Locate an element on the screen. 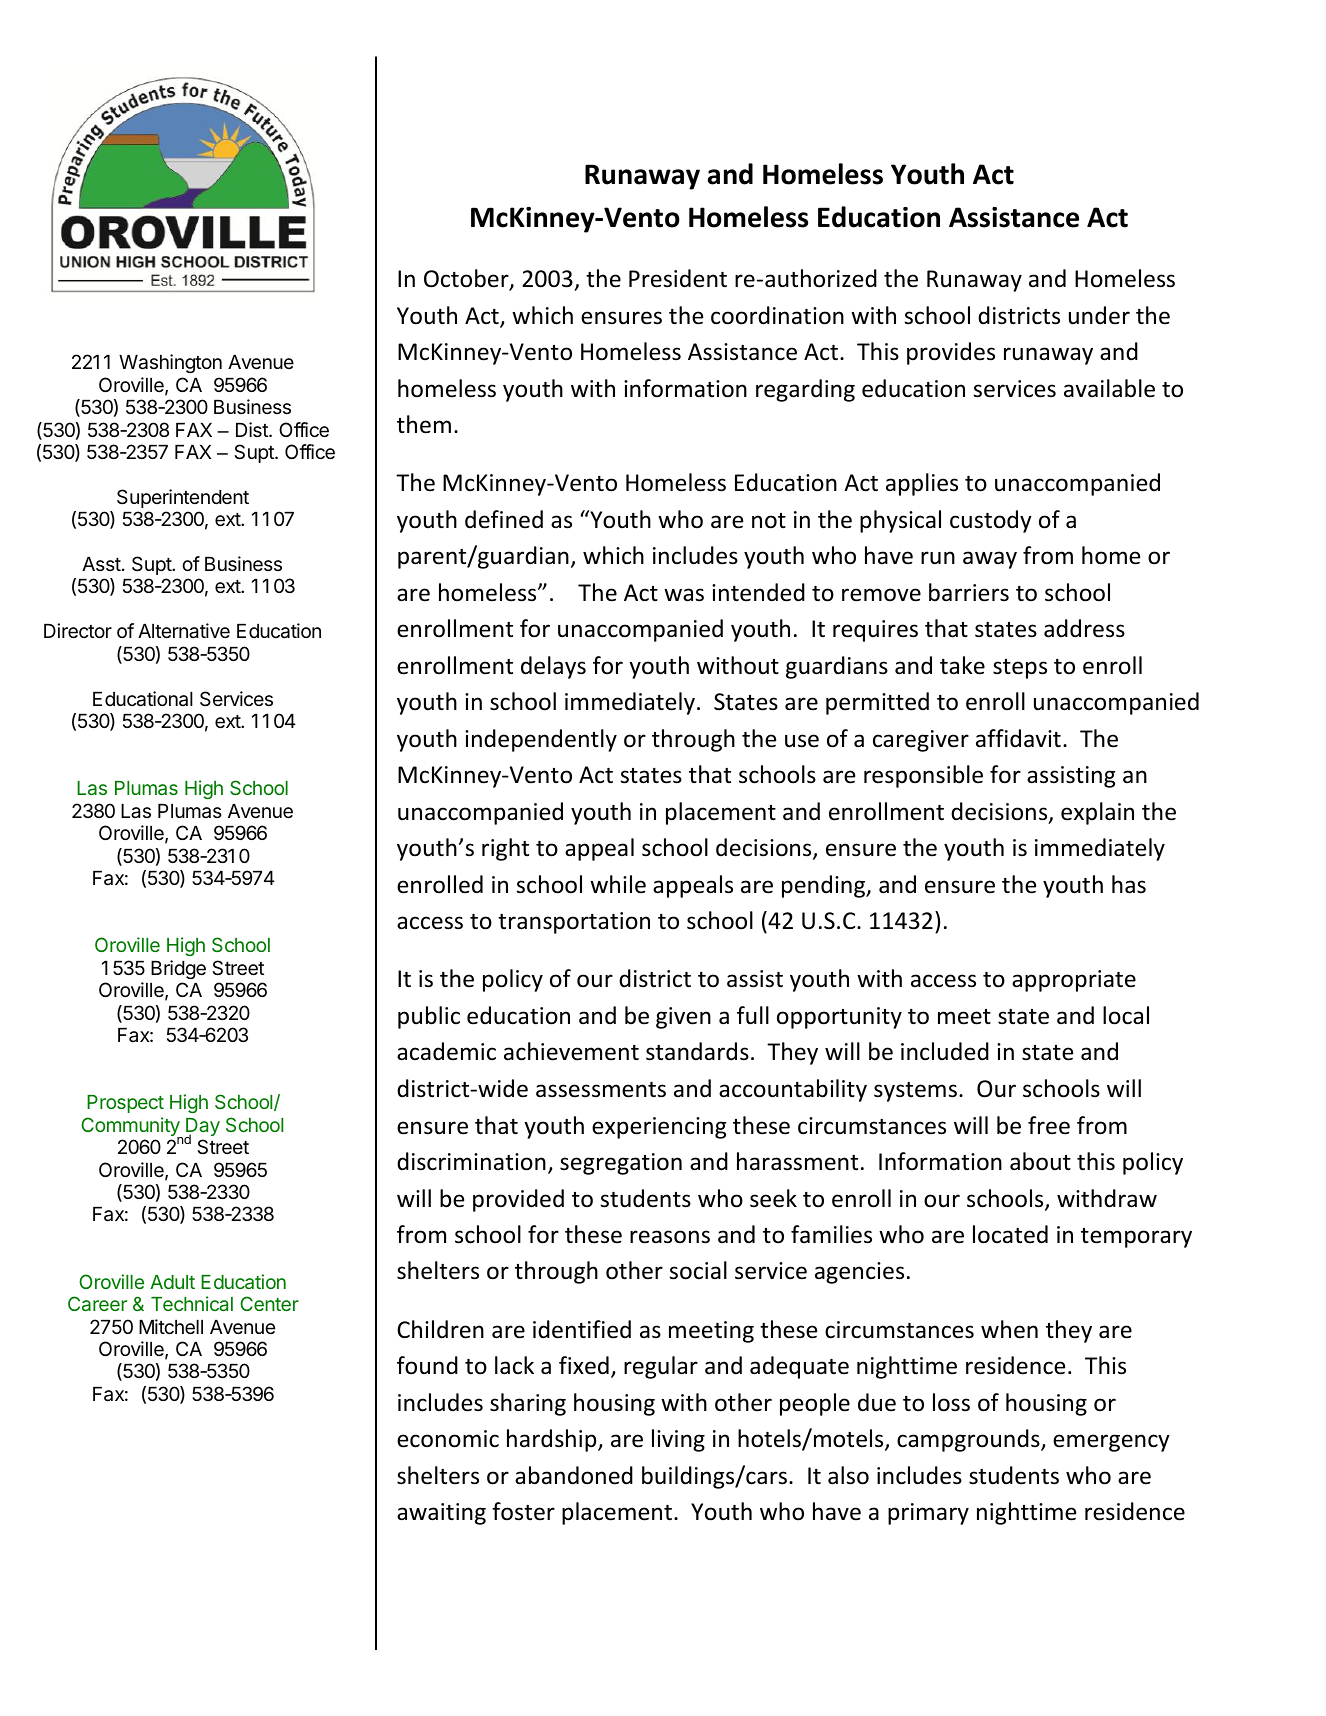  Day is located at coordinates (202, 1128).
